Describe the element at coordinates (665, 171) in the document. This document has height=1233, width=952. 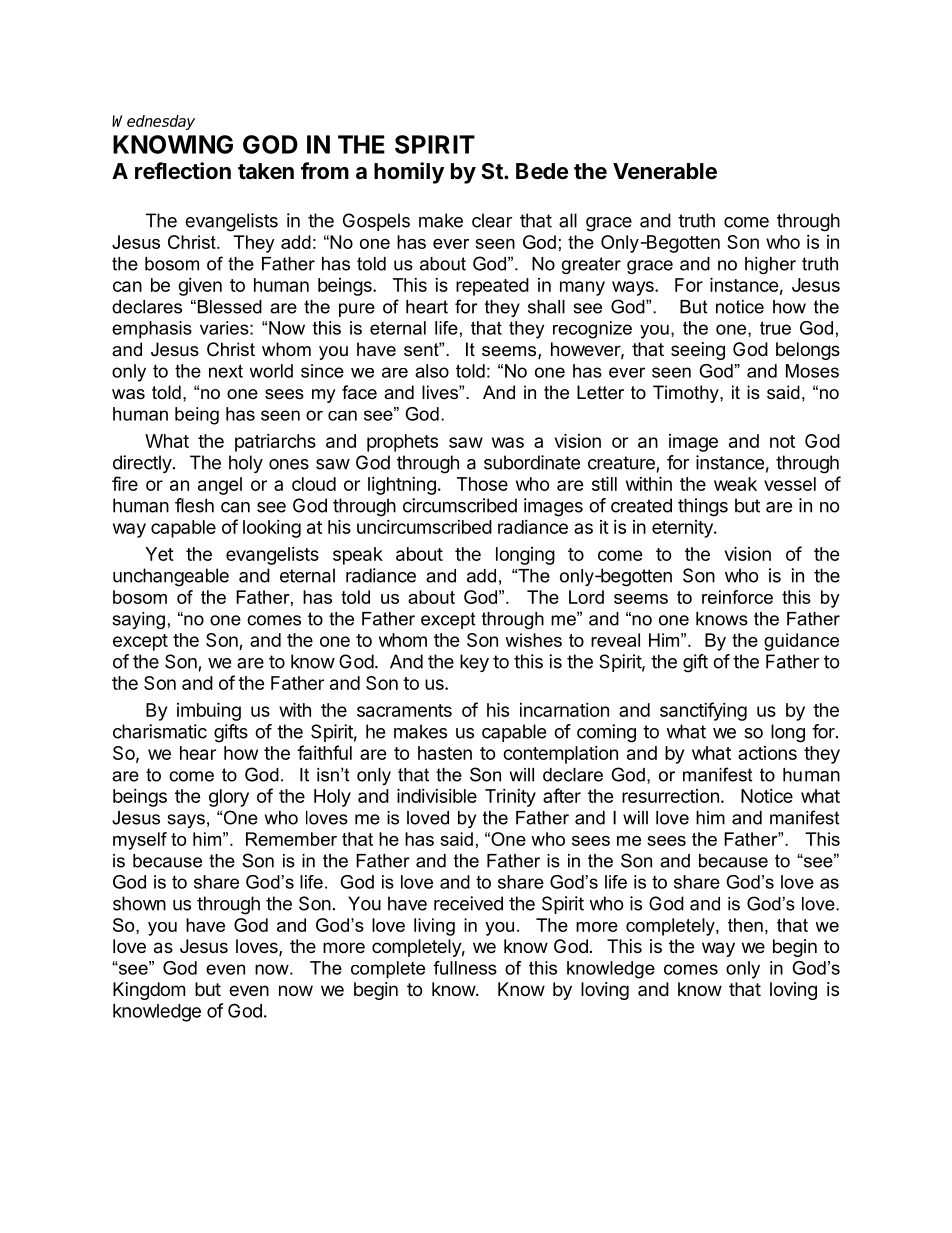
I see `Venerable` at that location.
